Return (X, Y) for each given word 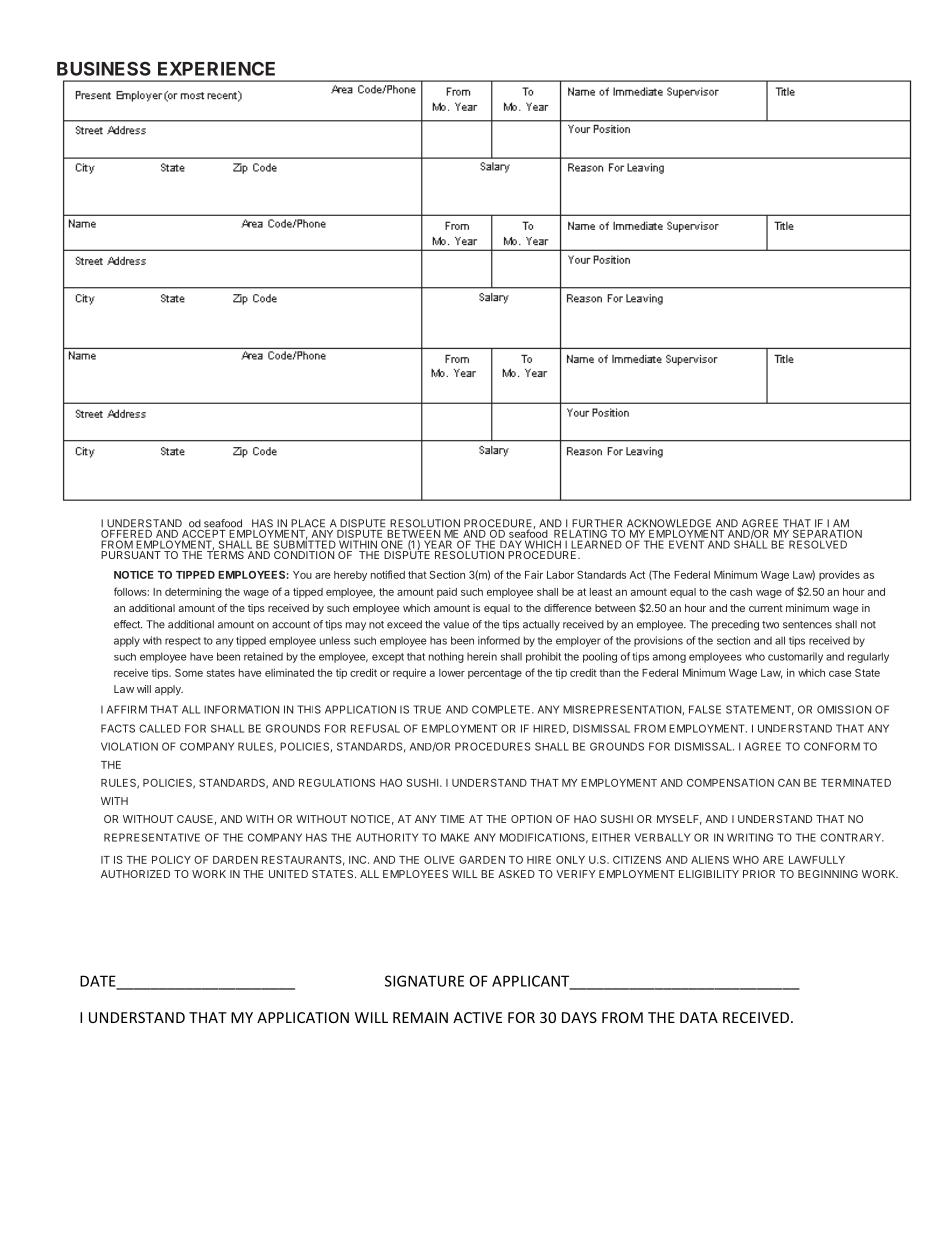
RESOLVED (818, 544)
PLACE (308, 523)
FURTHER (597, 523)
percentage (495, 674)
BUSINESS (104, 68)
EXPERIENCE (216, 68)
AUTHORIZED (135, 874)
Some (189, 673)
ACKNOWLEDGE (669, 523)
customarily (795, 657)
